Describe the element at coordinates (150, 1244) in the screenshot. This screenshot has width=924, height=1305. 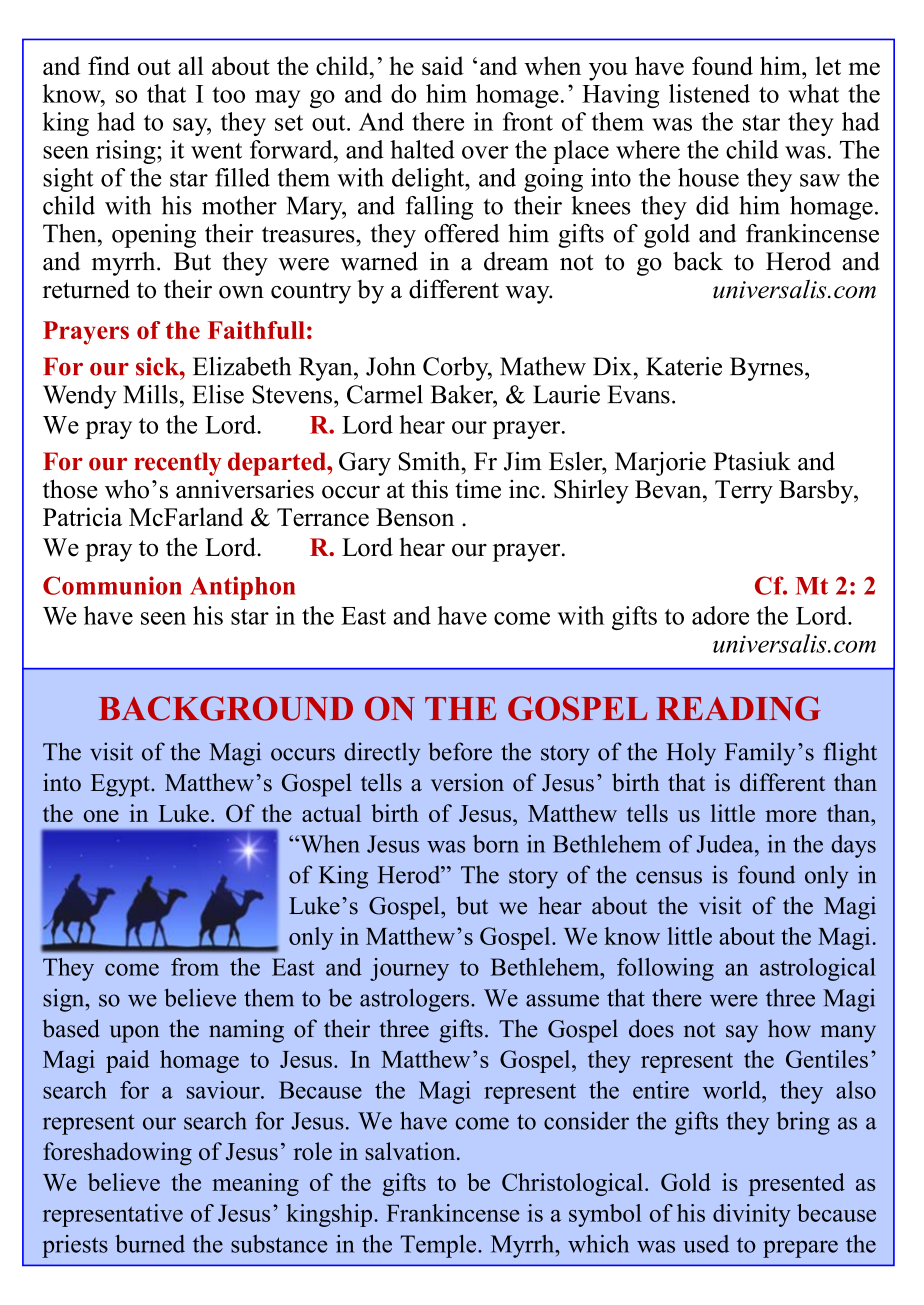
I see `burned` at that location.
